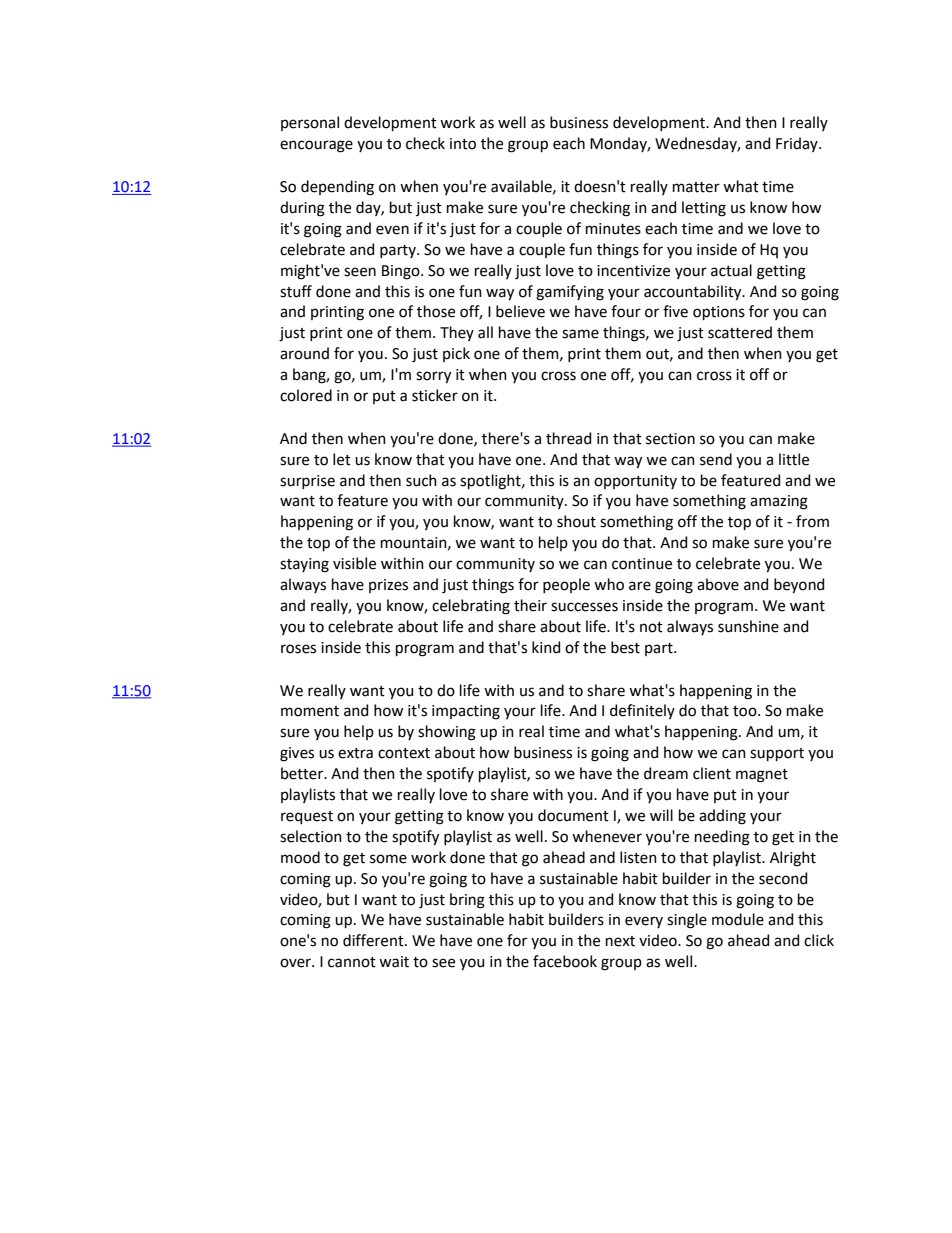  What do you see at coordinates (463, 144) in the screenshot?
I see `into` at bounding box center [463, 144].
